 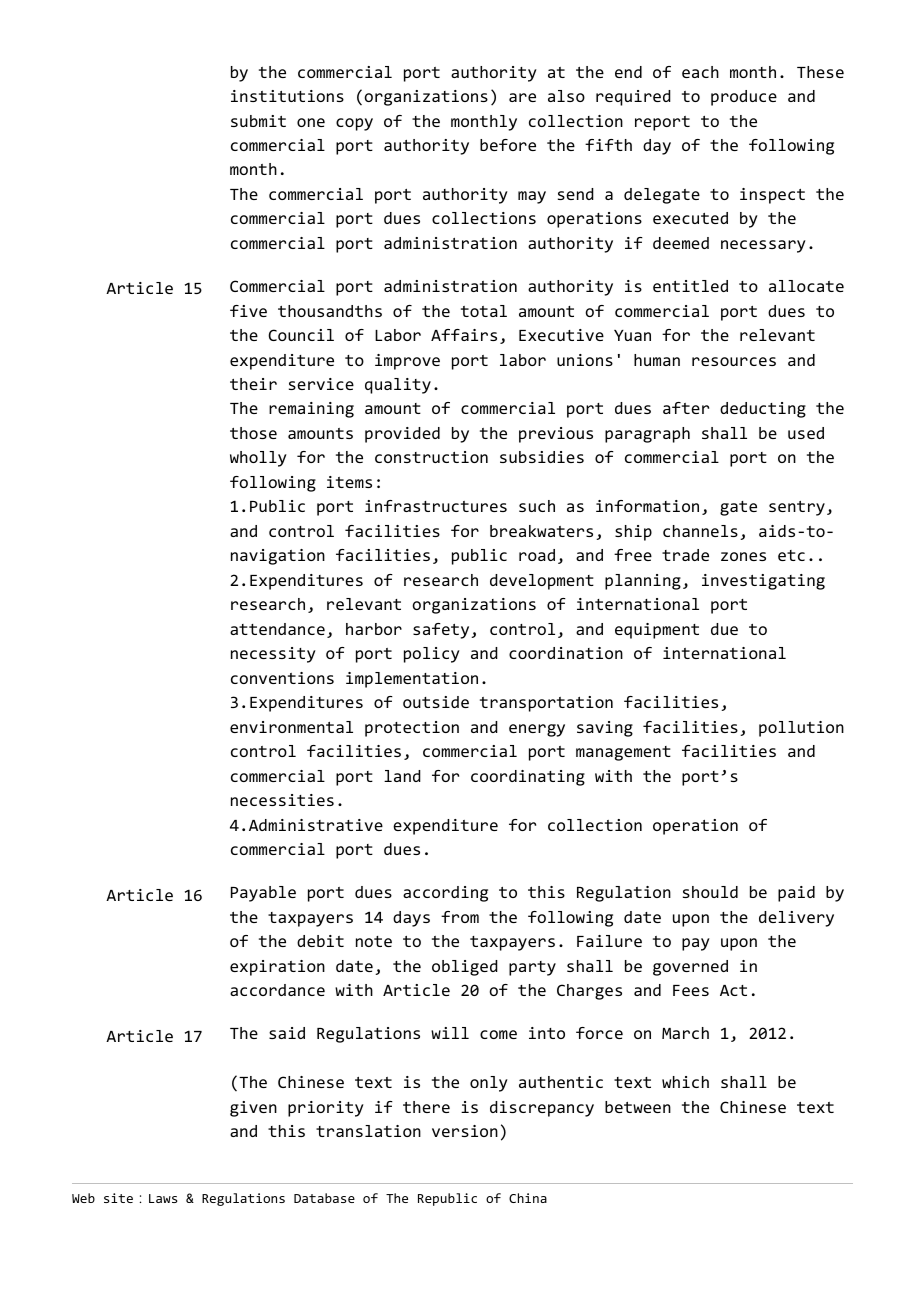 I want to click on construction, so click(x=431, y=457).
